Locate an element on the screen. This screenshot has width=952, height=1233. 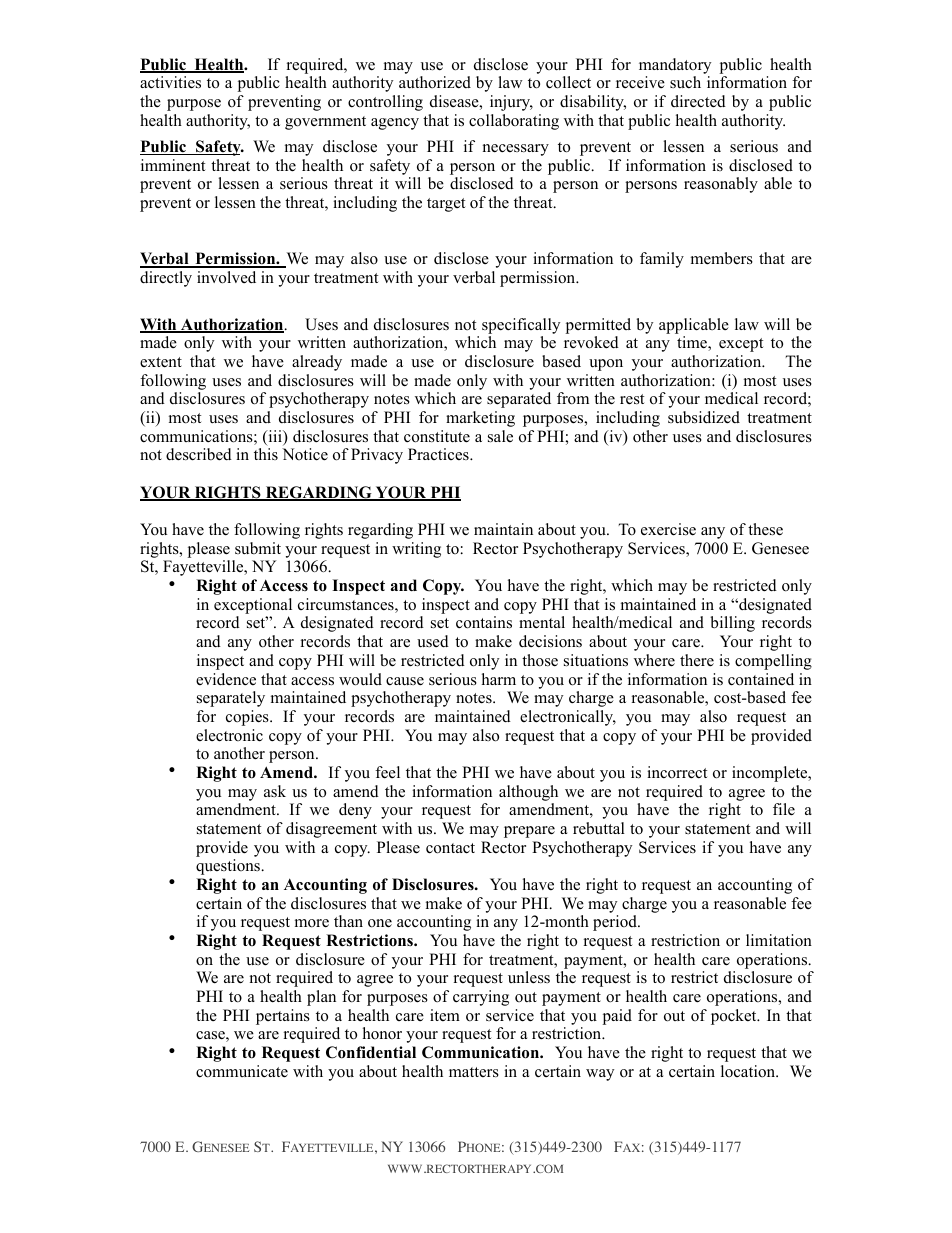
harm is located at coordinates (499, 679).
